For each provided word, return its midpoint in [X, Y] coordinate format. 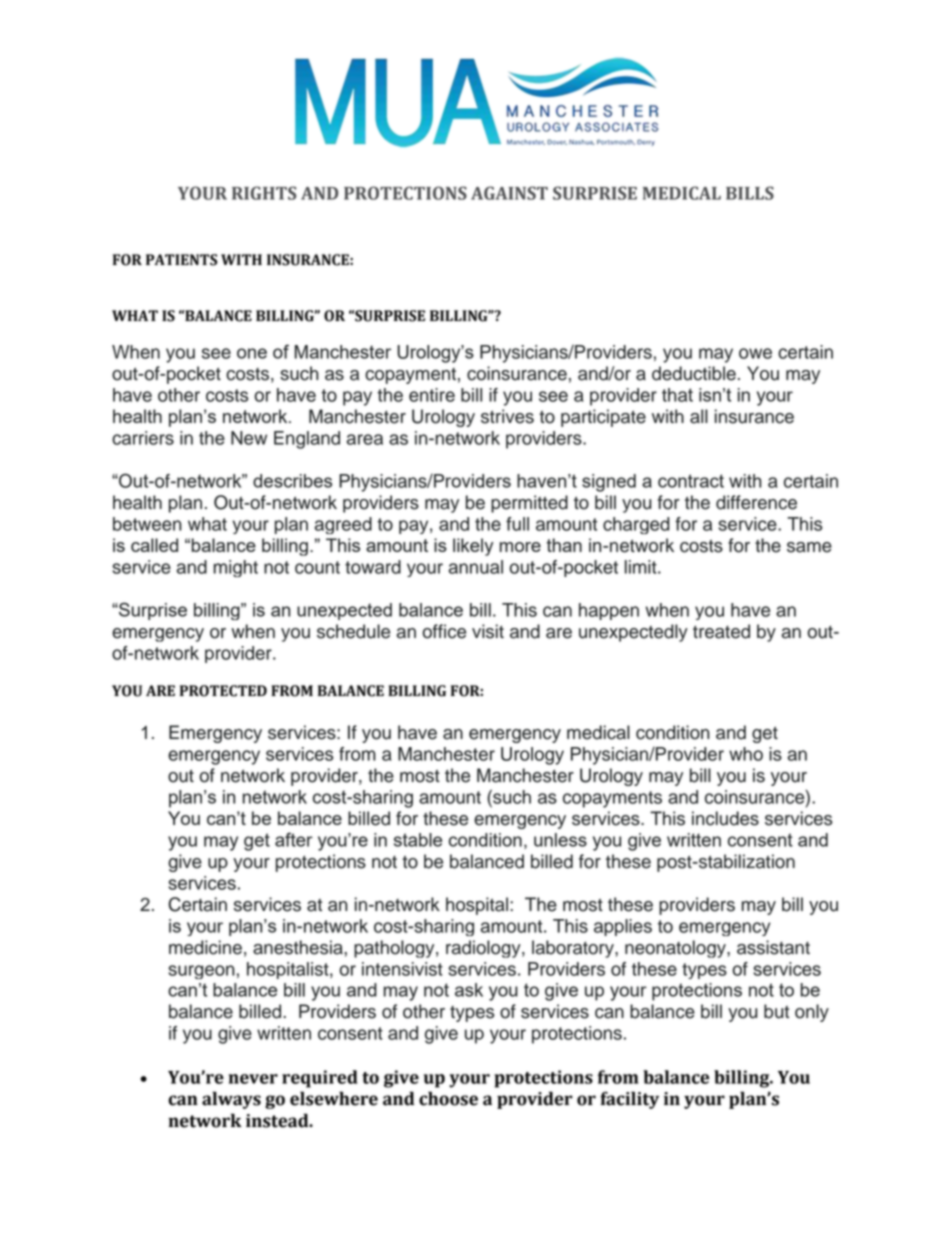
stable [418, 840]
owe [755, 353]
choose [448, 1098]
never [253, 1079]
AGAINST [509, 193]
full [517, 524]
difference [756, 502]
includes [725, 818]
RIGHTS [264, 193]
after [294, 839]
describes [292, 481]
